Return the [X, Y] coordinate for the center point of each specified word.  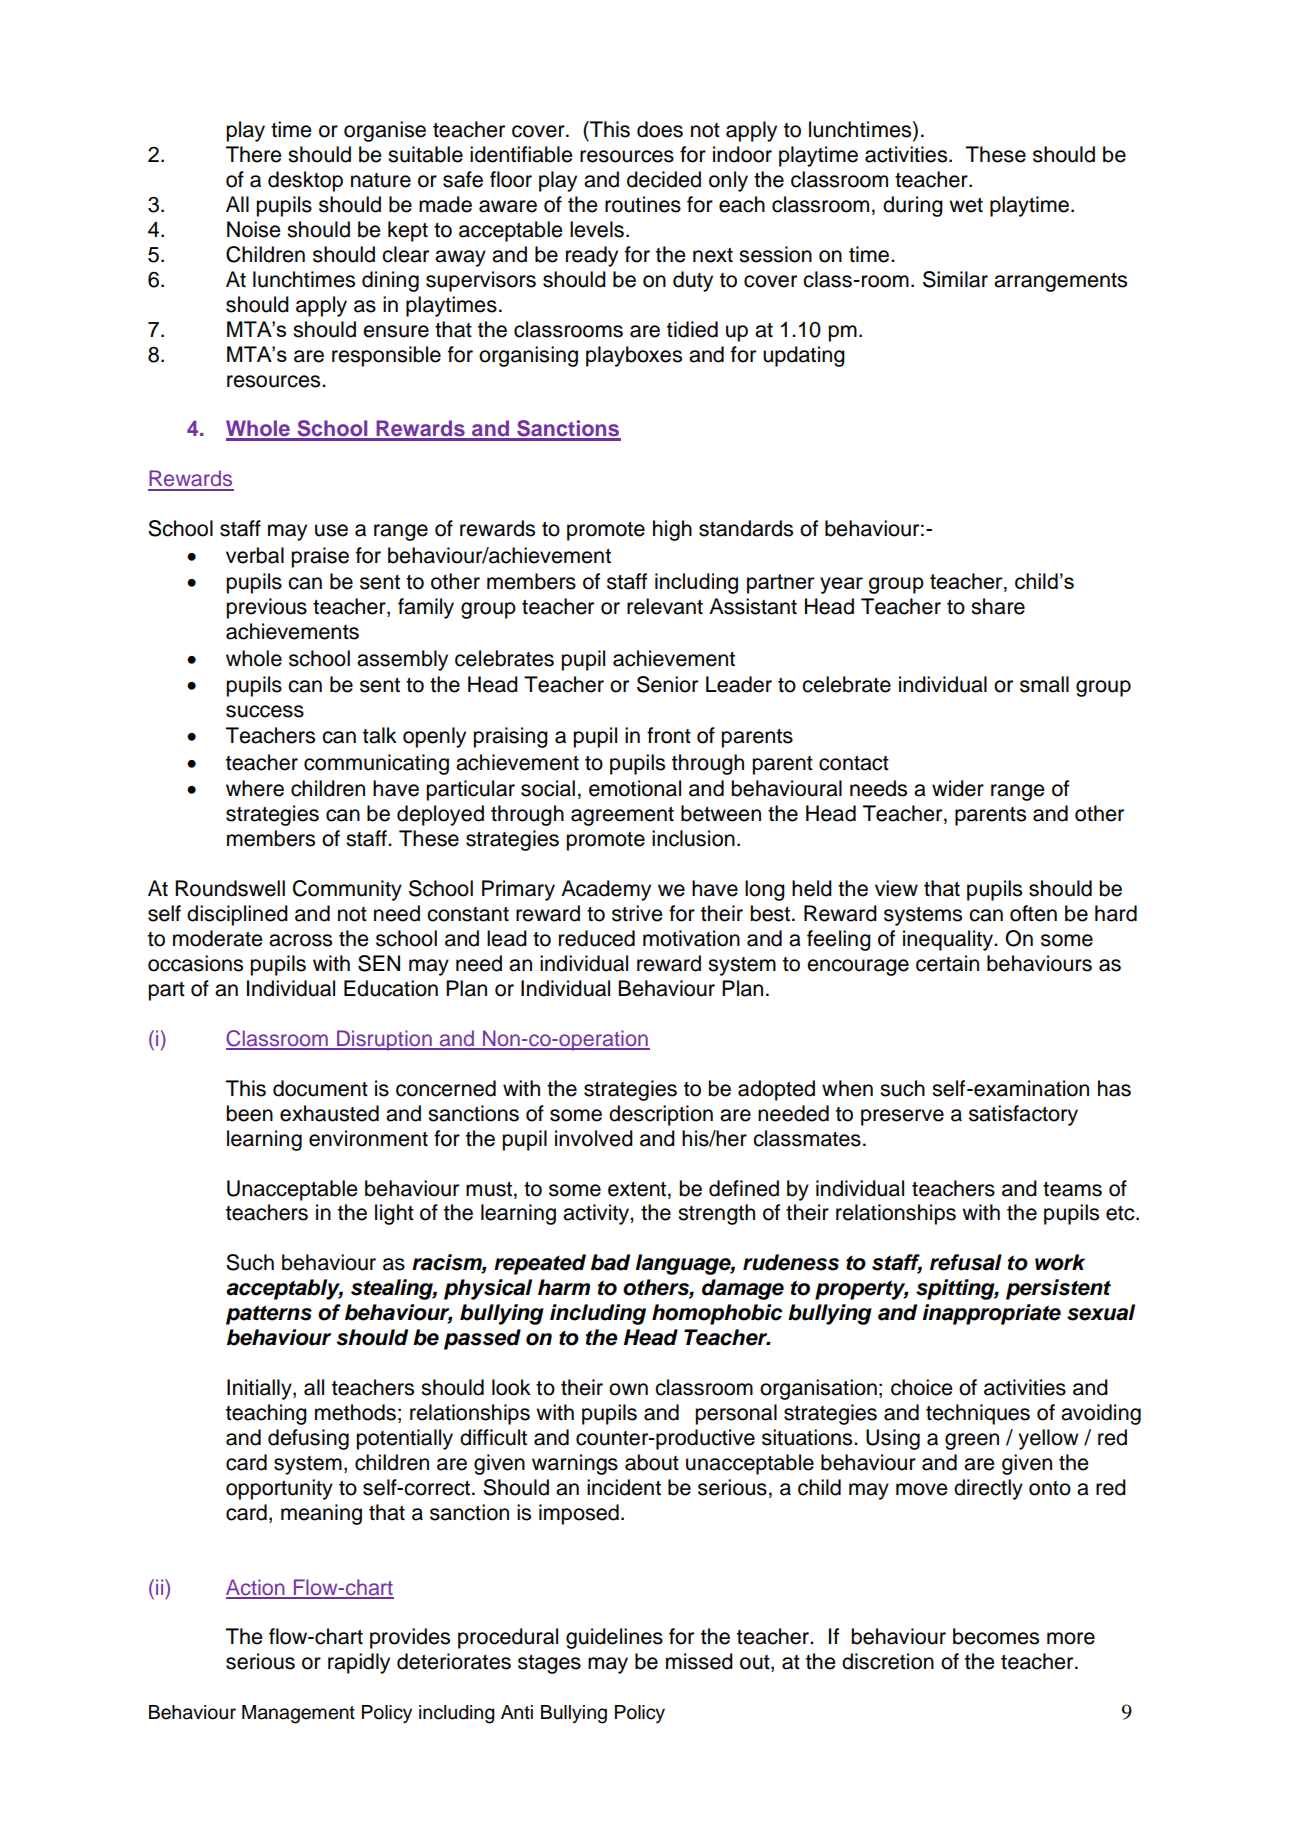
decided [664, 179]
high [672, 530]
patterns [269, 1315]
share [998, 606]
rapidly [359, 1663]
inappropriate [992, 1314]
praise [320, 557]
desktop [305, 181]
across [300, 940]
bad [610, 1262]
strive [637, 913]
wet [966, 205]
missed [699, 1661]
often [1033, 913]
